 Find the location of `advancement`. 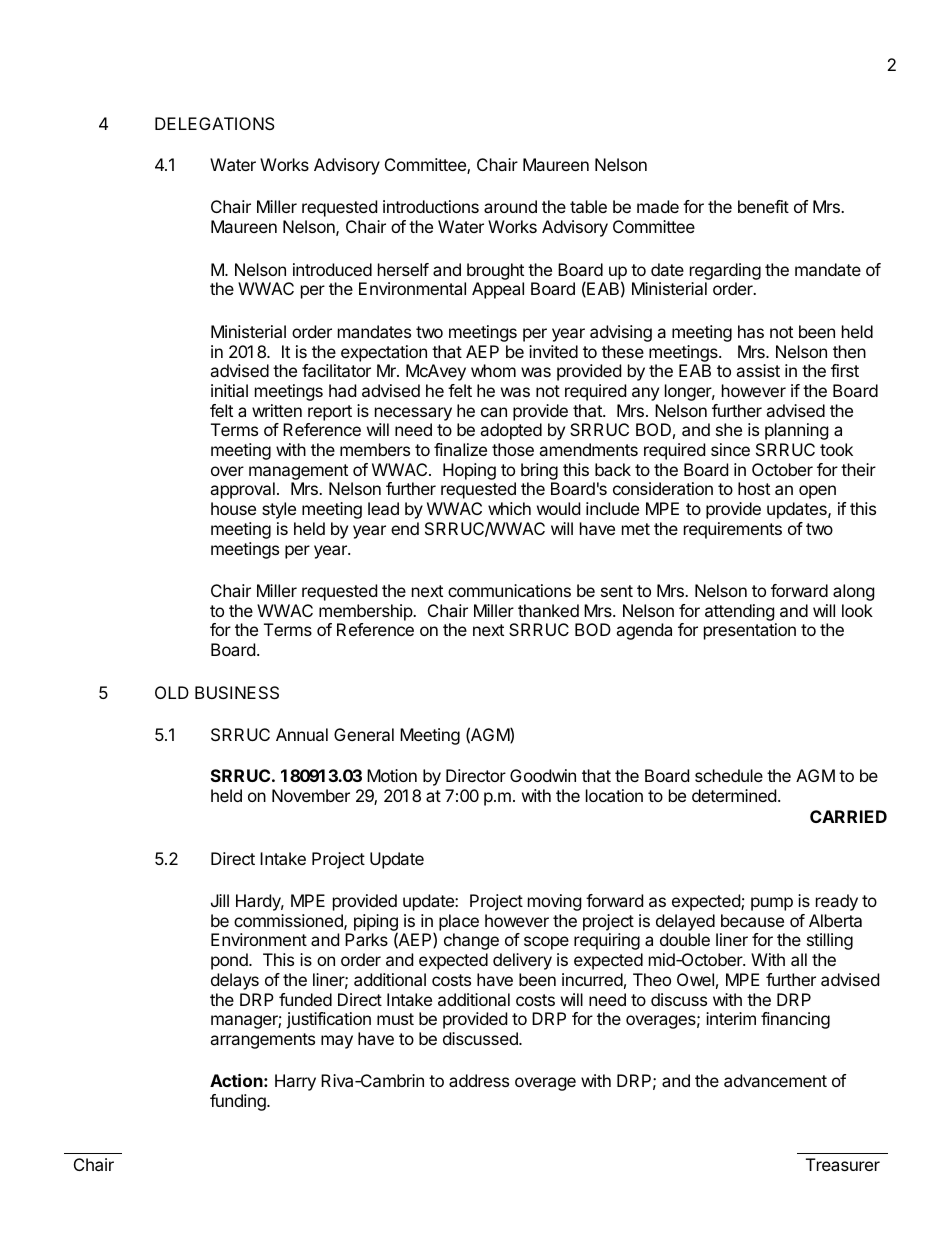

advancement is located at coordinates (775, 1080).
